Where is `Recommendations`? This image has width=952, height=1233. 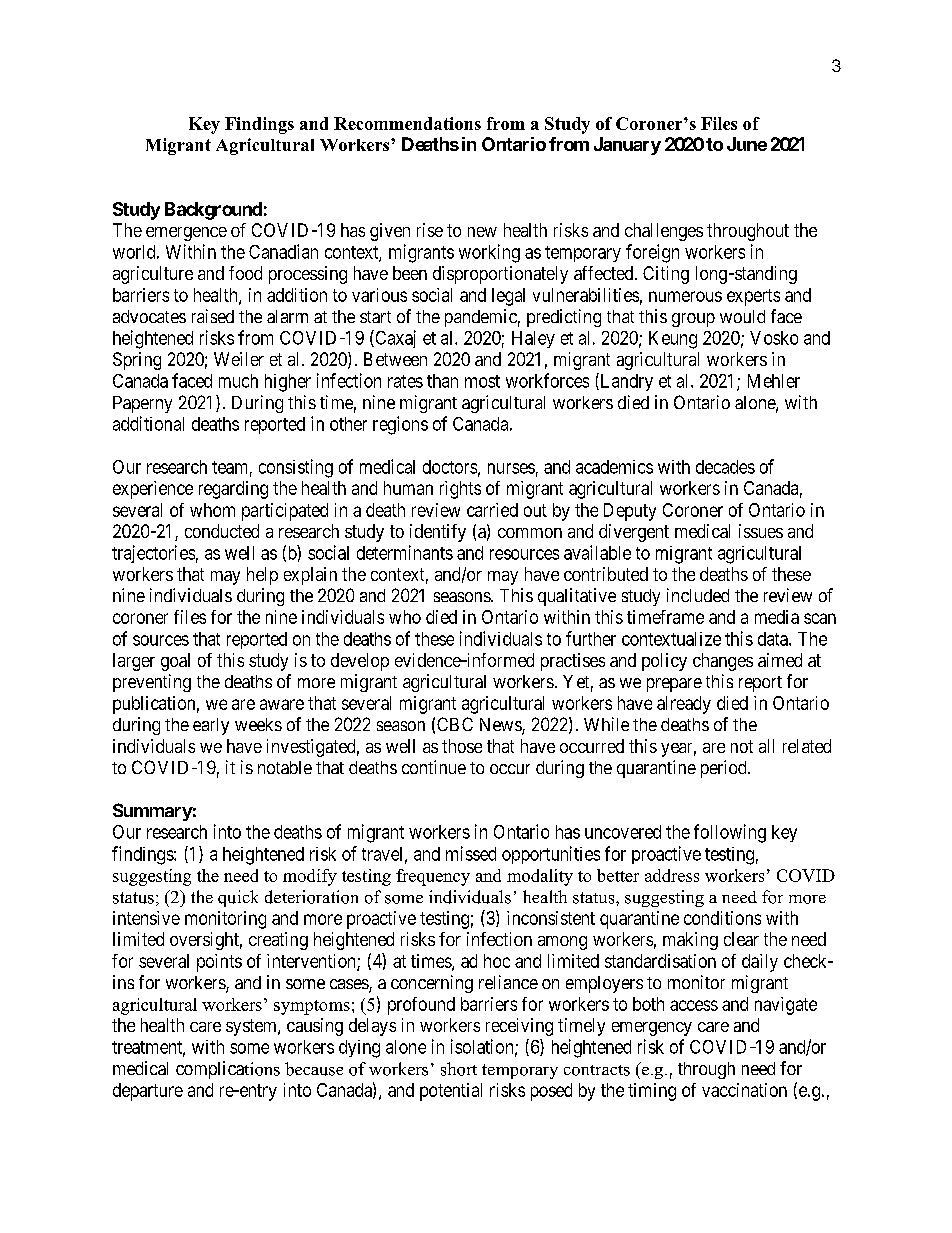
Recommendations is located at coordinates (407, 123).
